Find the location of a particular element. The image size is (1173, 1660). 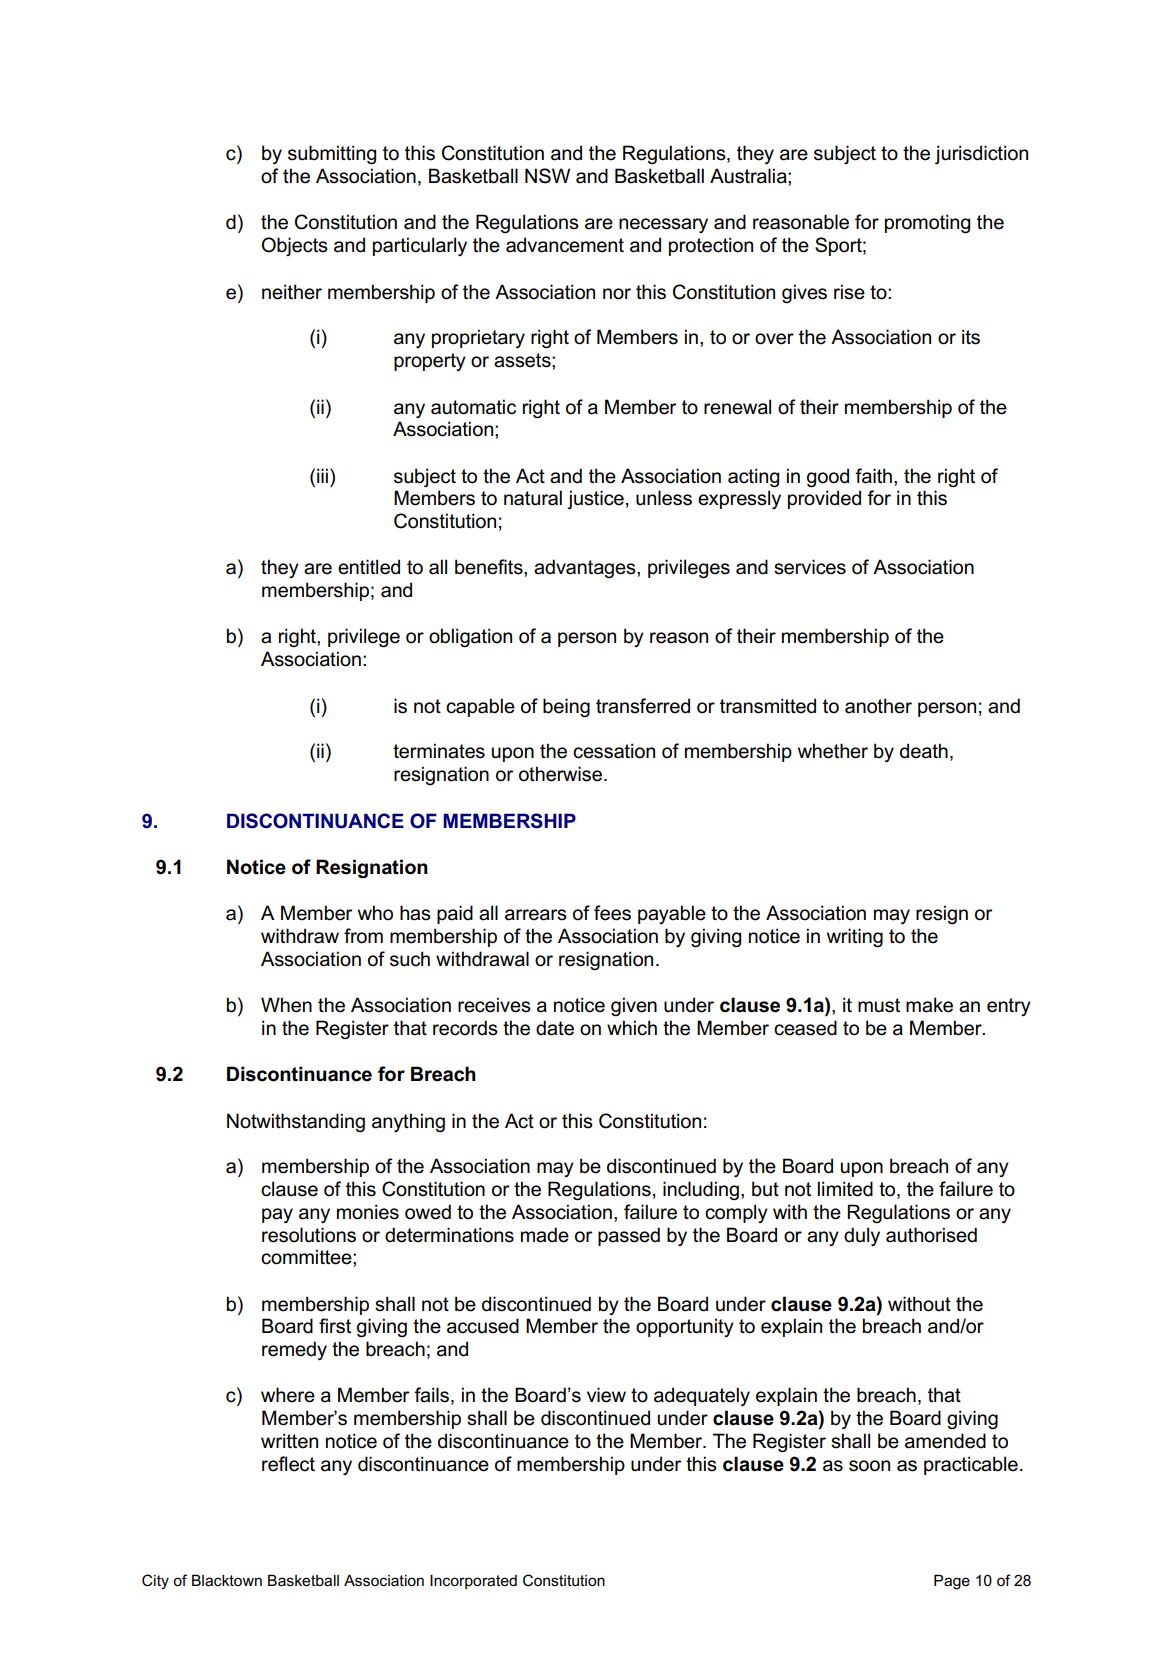

Objects is located at coordinates (295, 246).
